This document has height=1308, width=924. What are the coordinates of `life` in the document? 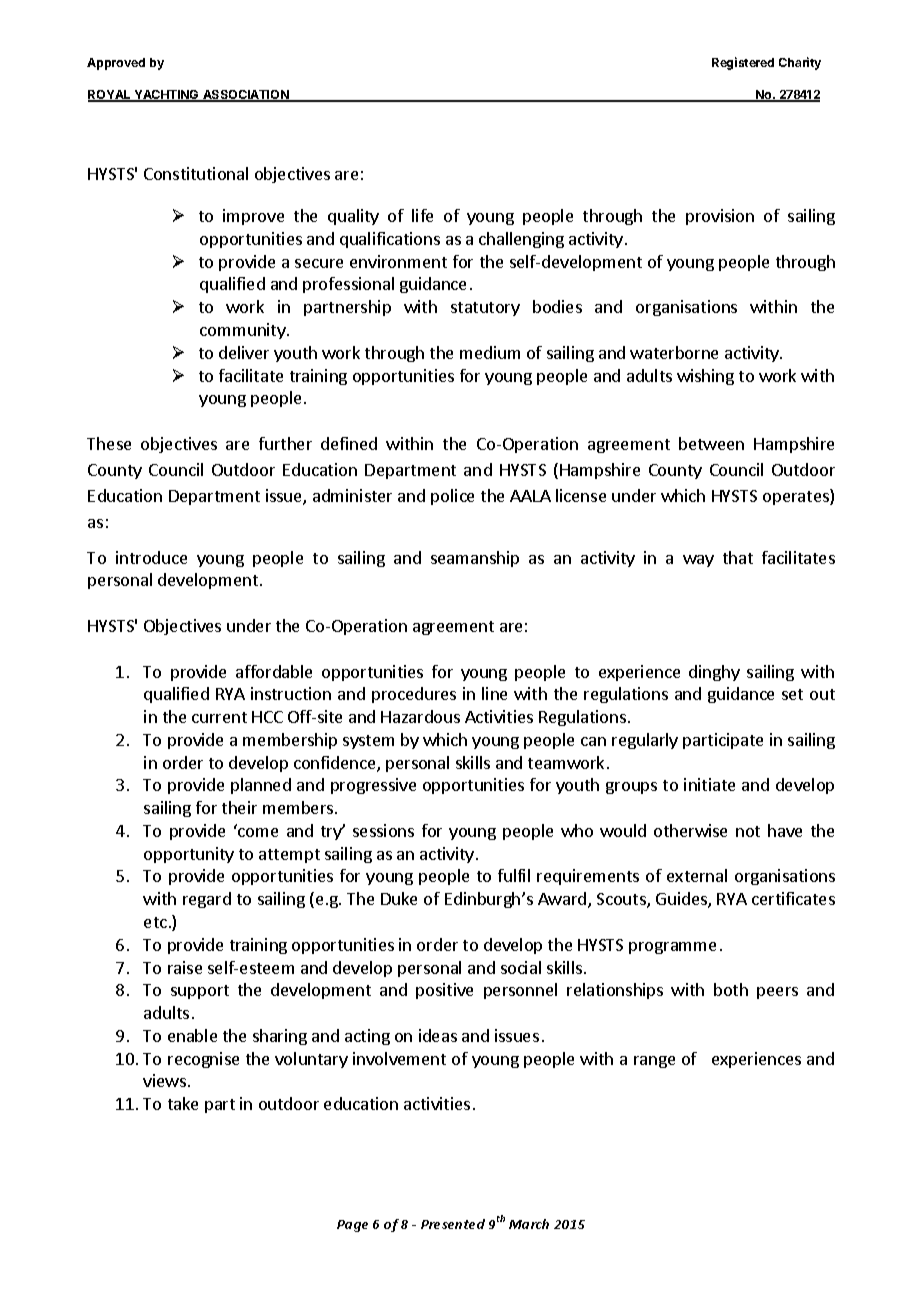 It's located at (422, 215).
